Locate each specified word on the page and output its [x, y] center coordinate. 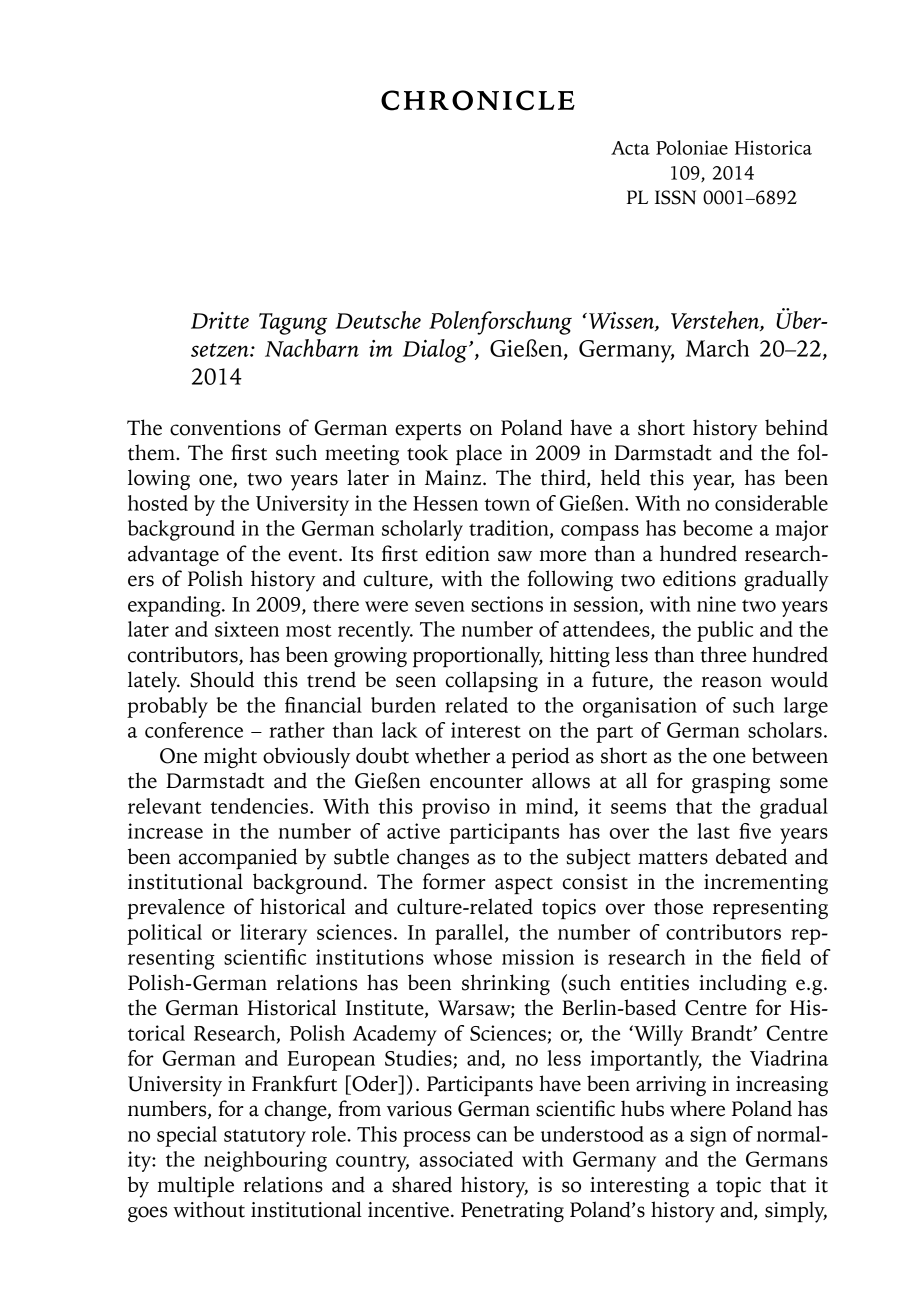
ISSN [675, 197]
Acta [630, 148]
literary [273, 934]
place [479, 454]
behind [796, 427]
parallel [470, 934]
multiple [195, 1186]
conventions [225, 428]
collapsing [492, 681]
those [678, 906]
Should [222, 679]
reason [731, 682]
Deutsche [378, 320]
